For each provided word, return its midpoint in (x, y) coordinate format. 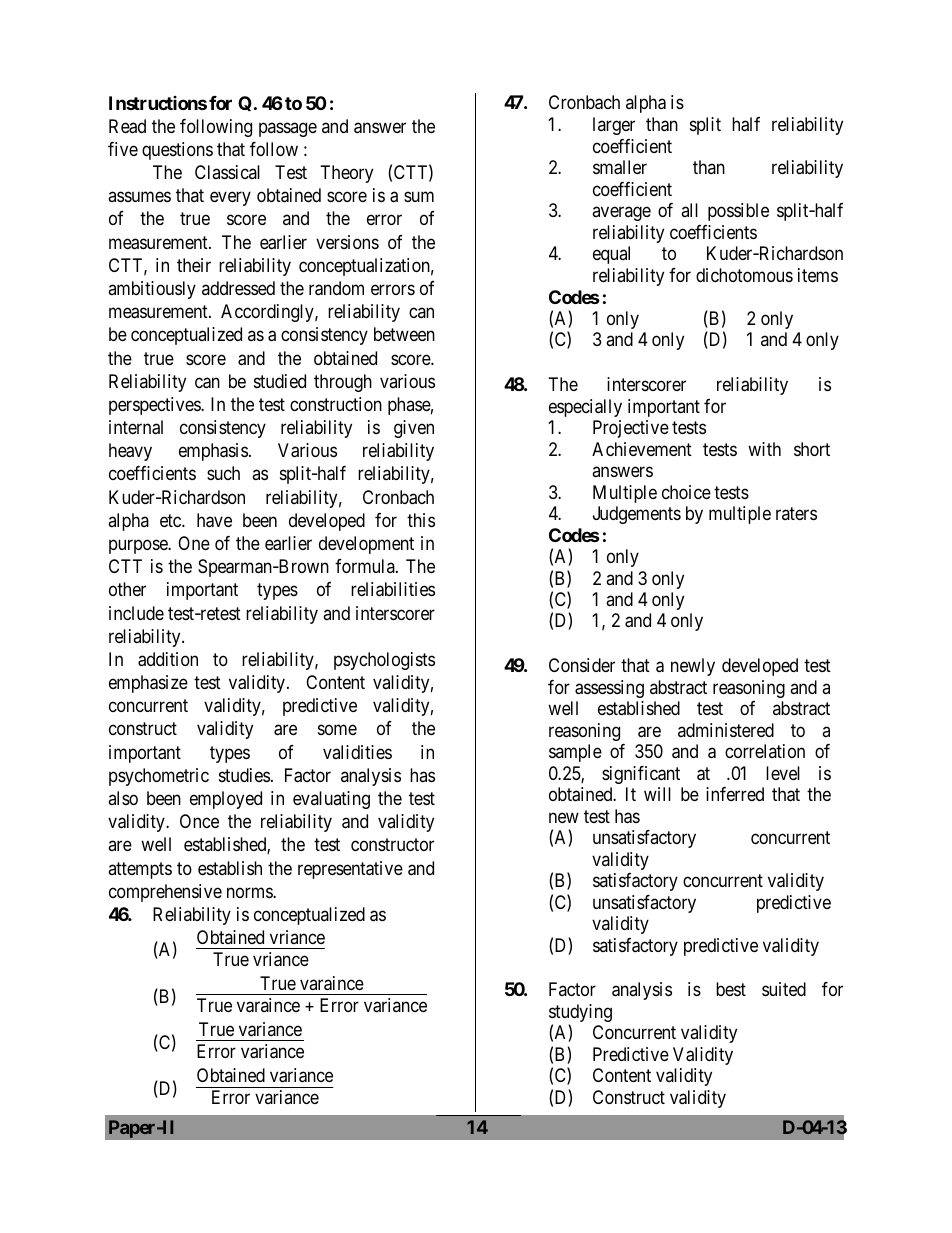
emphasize (148, 684)
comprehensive (165, 893)
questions (177, 151)
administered (726, 730)
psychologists (384, 661)
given (414, 429)
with (764, 449)
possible (738, 212)
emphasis (213, 452)
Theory (347, 174)
